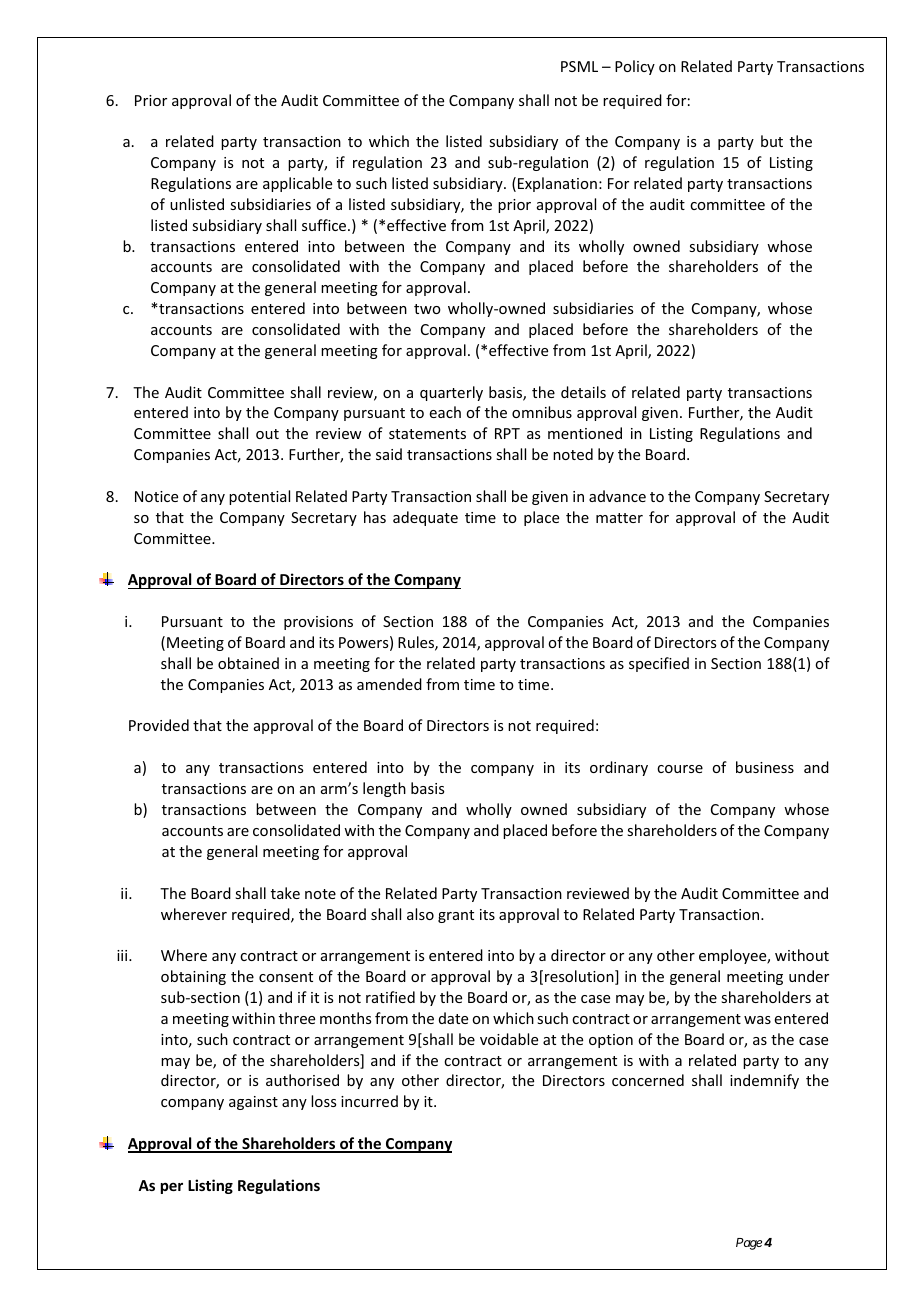 The width and height of the screenshot is (924, 1307). What do you see at coordinates (369, 1101) in the screenshot?
I see `incurred` at bounding box center [369, 1101].
